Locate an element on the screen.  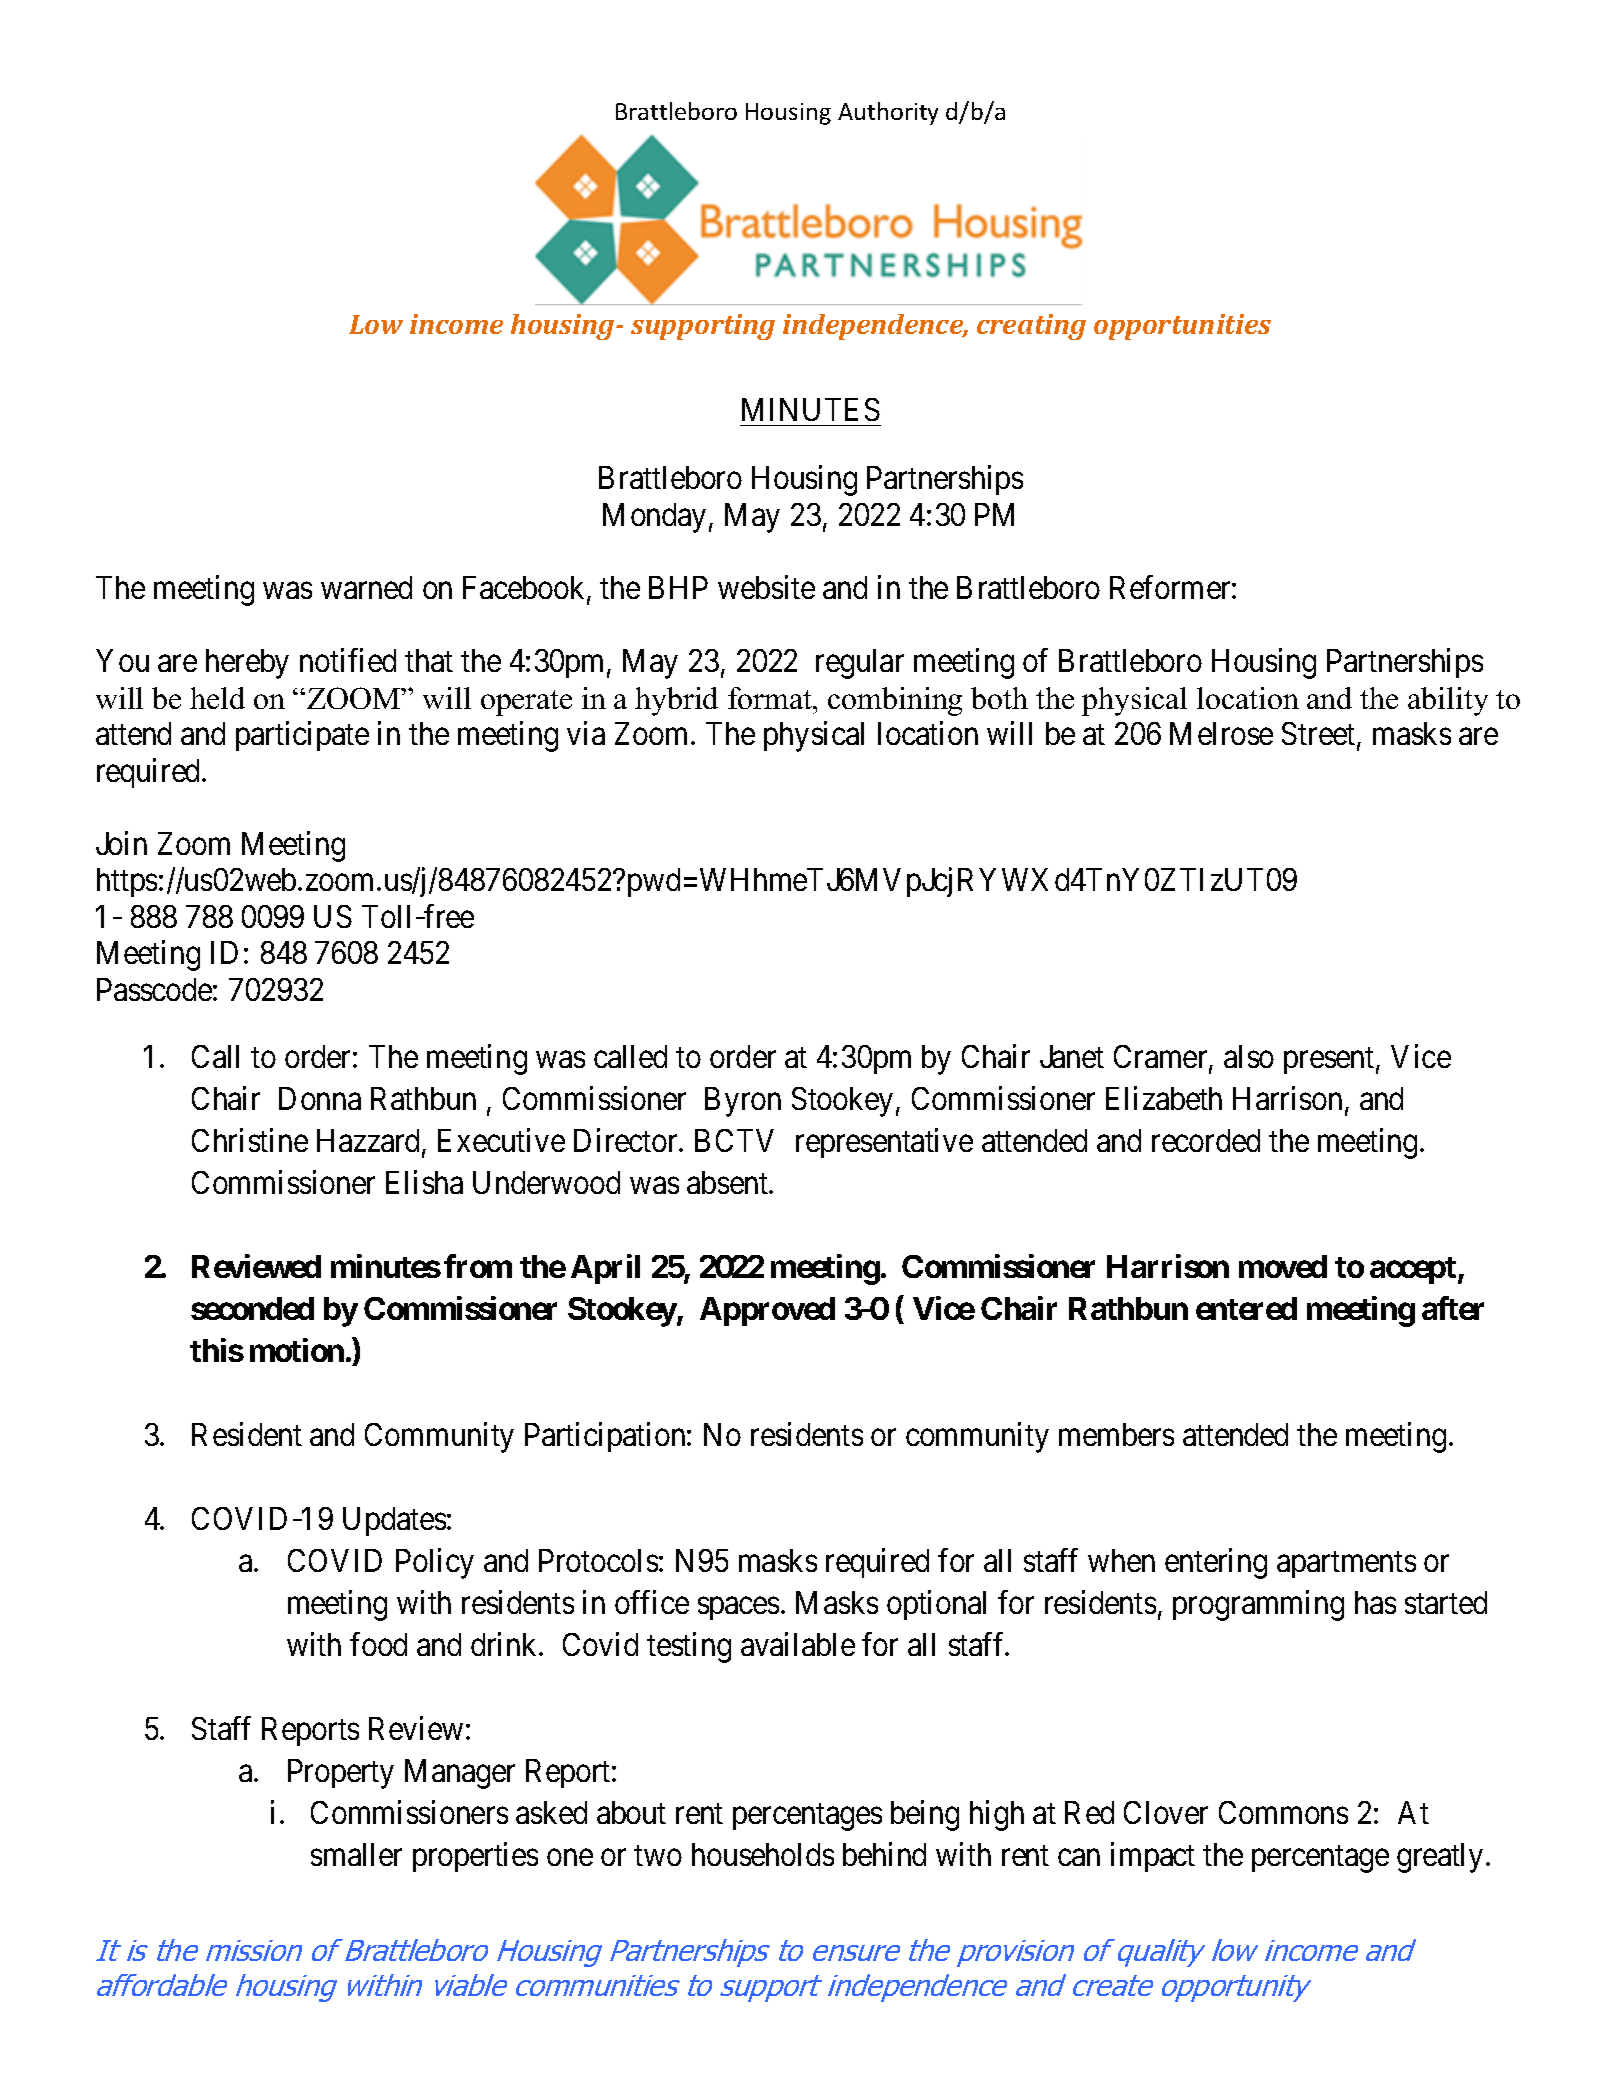
Authority is located at coordinates (888, 113).
